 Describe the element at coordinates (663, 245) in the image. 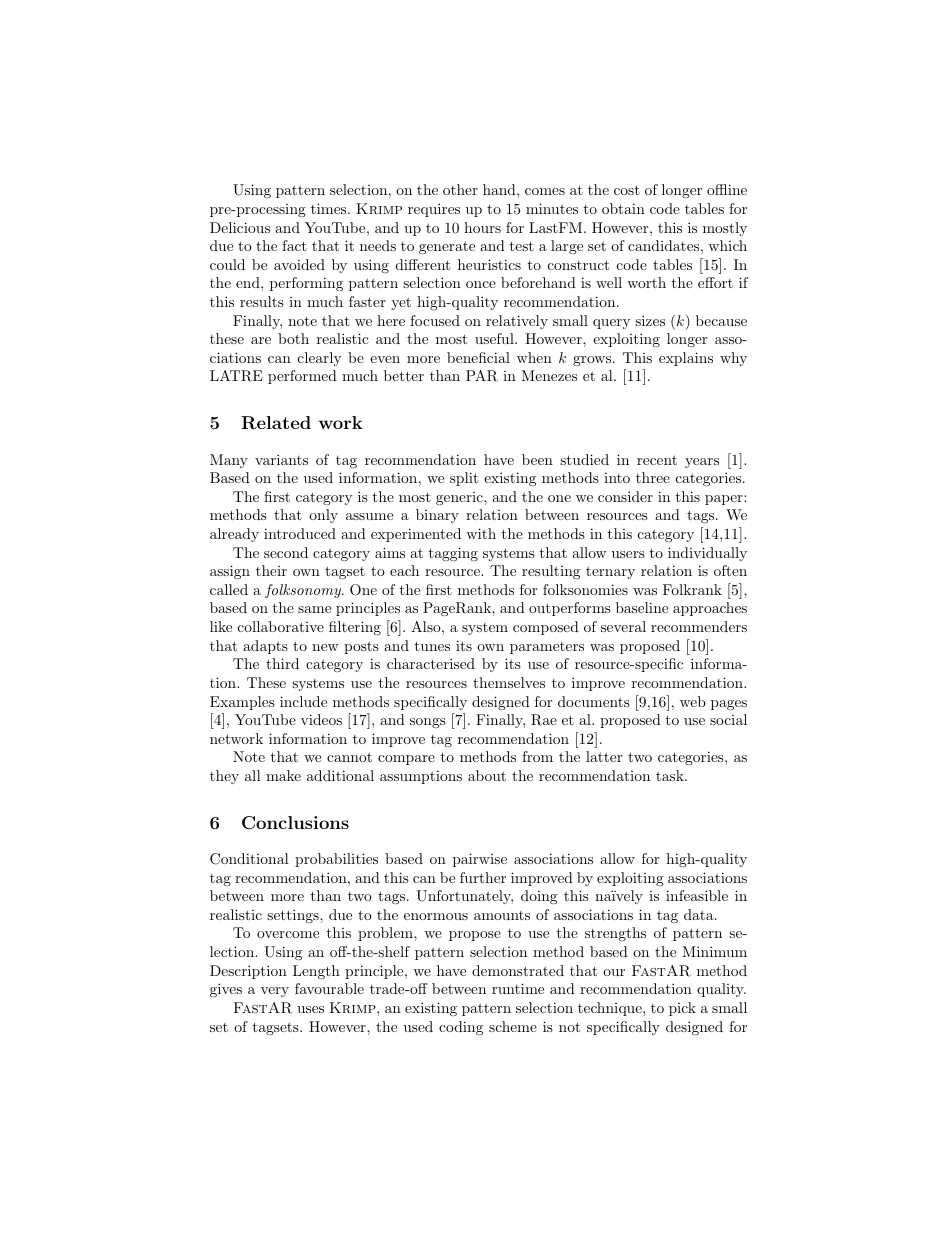

I see `candidates` at that location.
